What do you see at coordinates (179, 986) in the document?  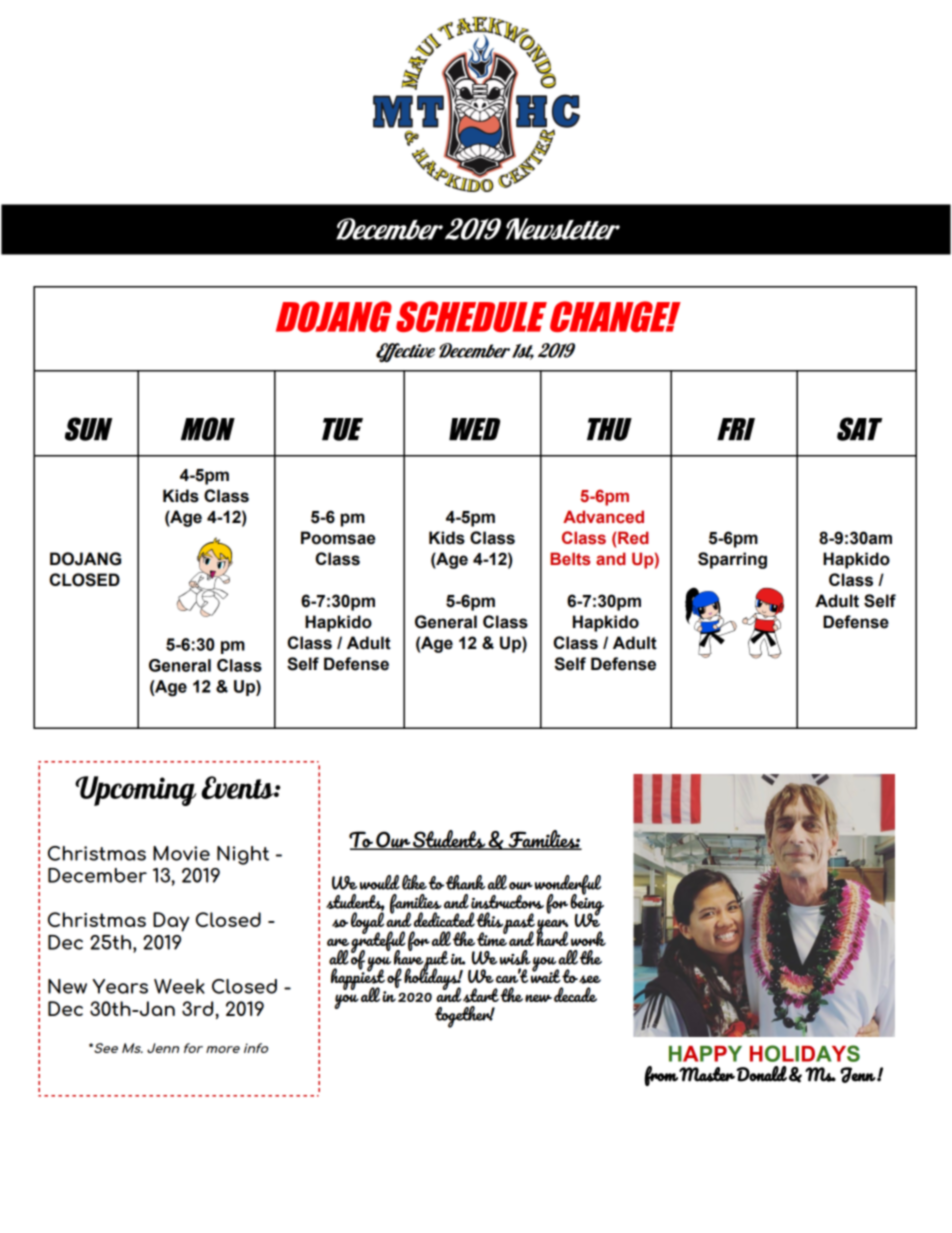 I see `Week` at bounding box center [179, 986].
